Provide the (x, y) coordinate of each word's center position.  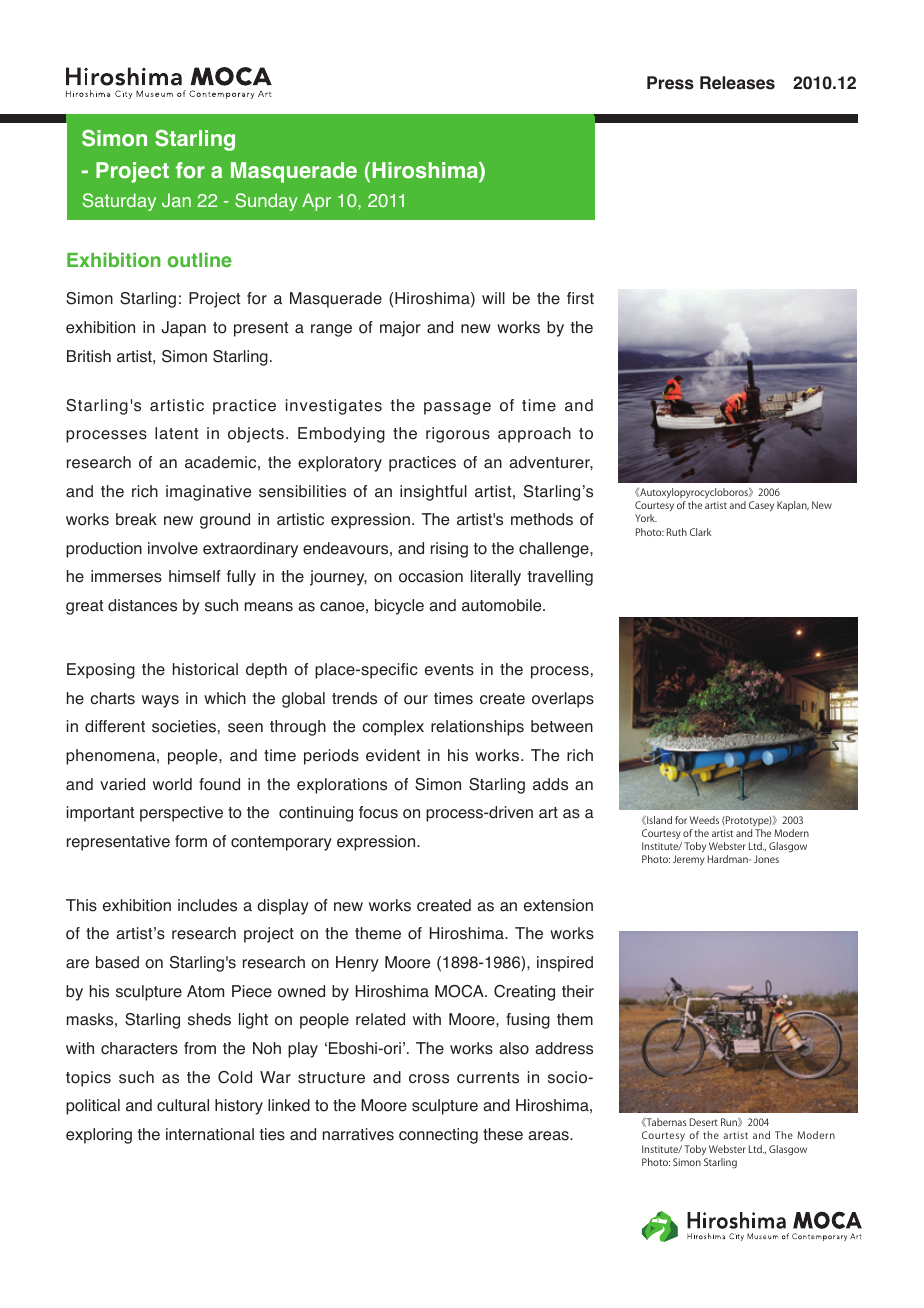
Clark (700, 532)
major (400, 329)
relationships (477, 728)
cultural (183, 1105)
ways (160, 701)
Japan (184, 329)
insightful (433, 493)
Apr (316, 202)
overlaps (563, 700)
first (580, 298)
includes (207, 905)
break (136, 519)
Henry (357, 964)
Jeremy (689, 860)
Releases (737, 83)
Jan (176, 200)
